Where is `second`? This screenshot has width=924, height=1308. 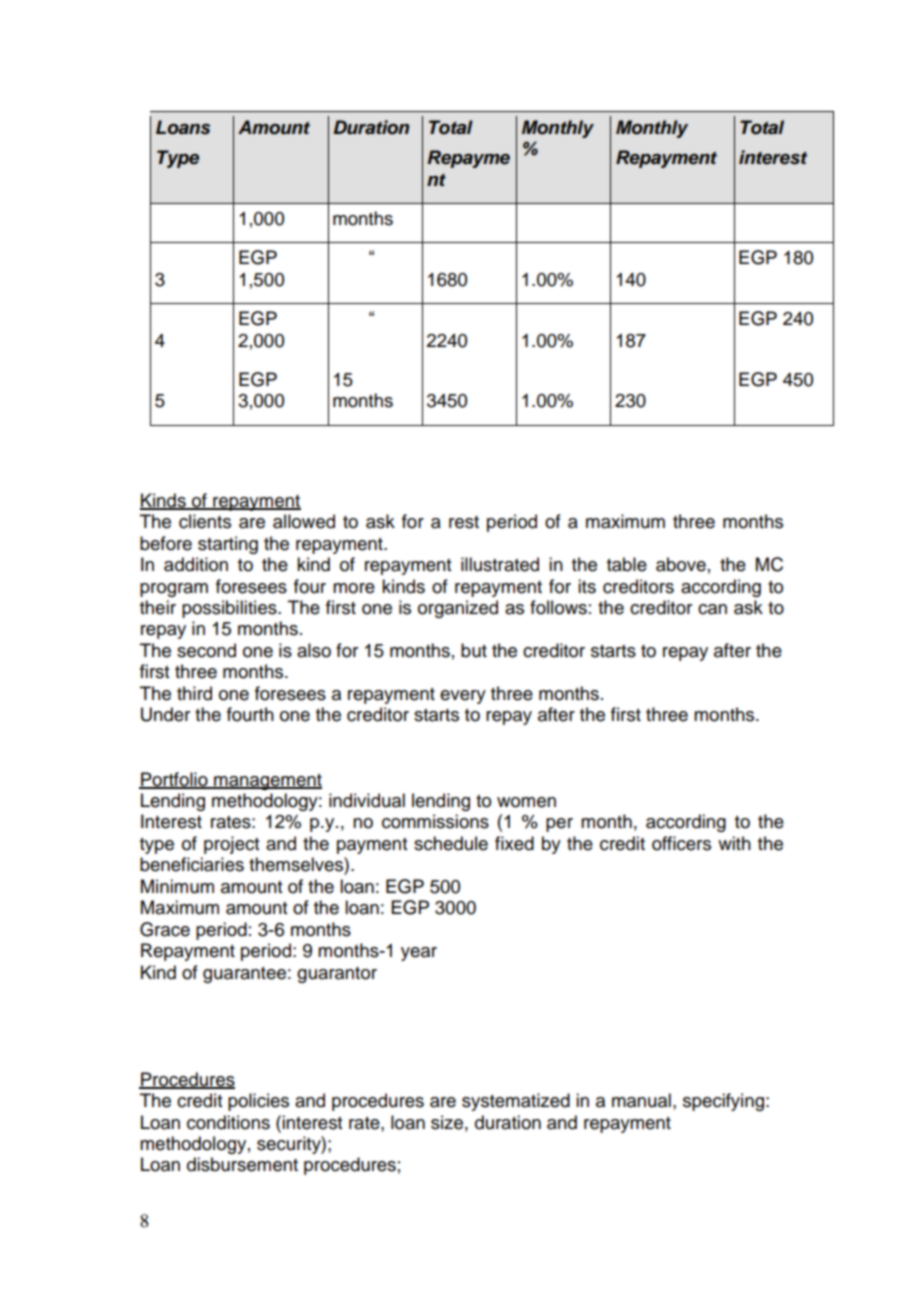
second is located at coordinates (206, 650).
